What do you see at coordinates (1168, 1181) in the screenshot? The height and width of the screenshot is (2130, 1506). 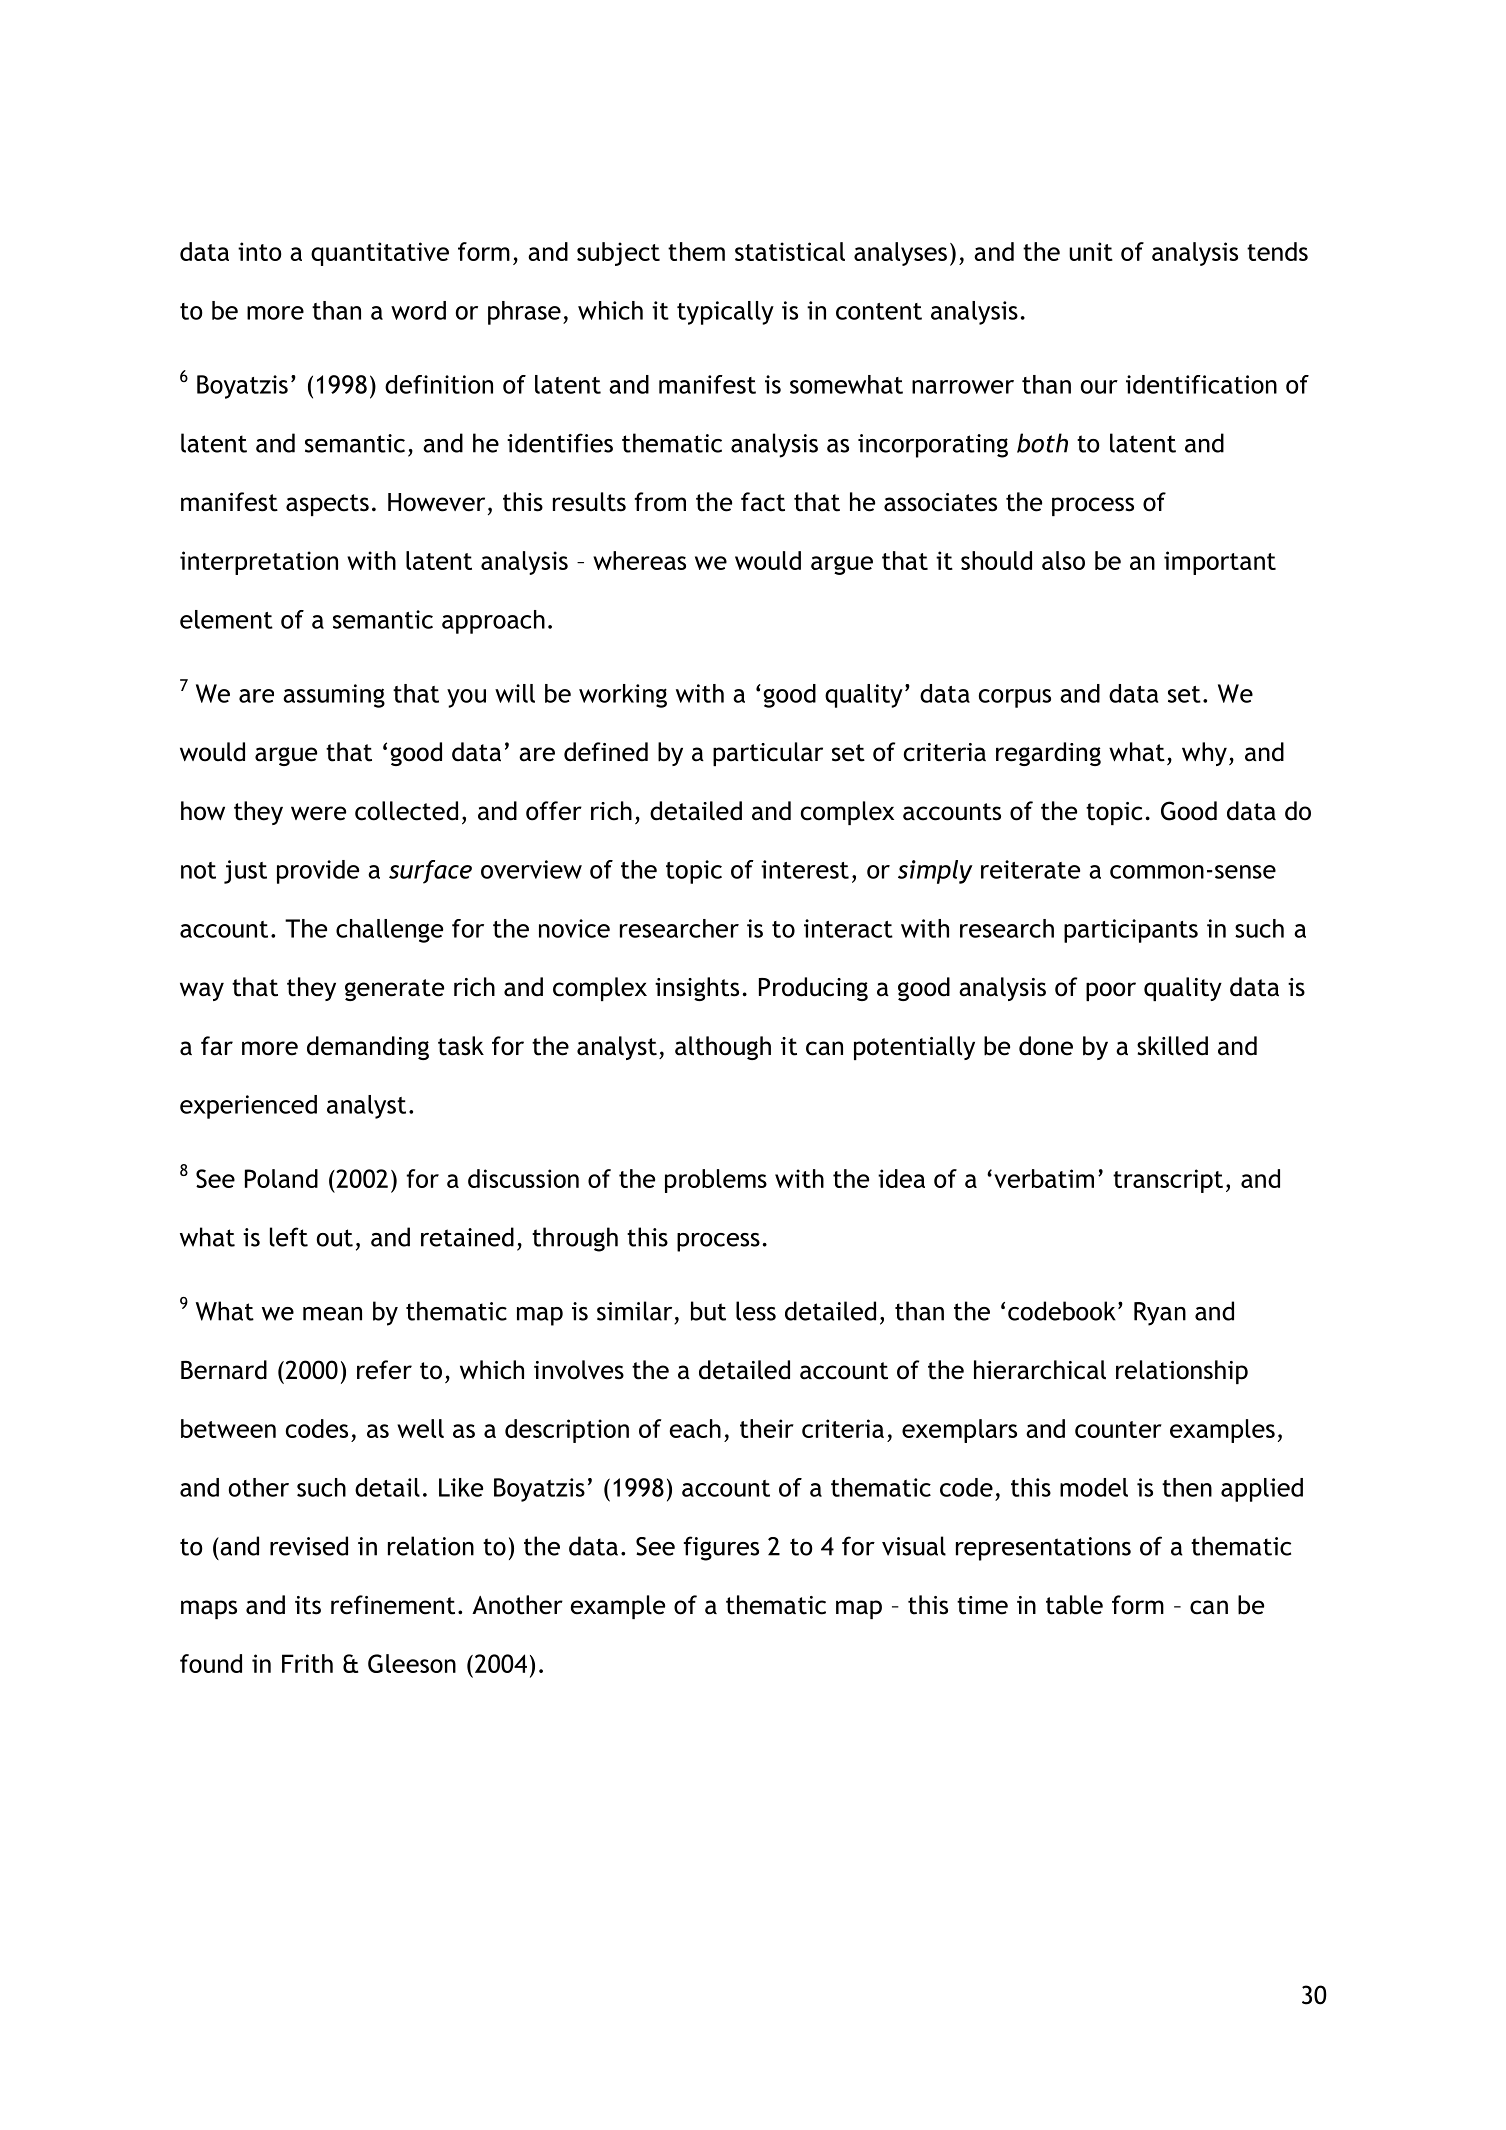 I see `transcript` at bounding box center [1168, 1181].
